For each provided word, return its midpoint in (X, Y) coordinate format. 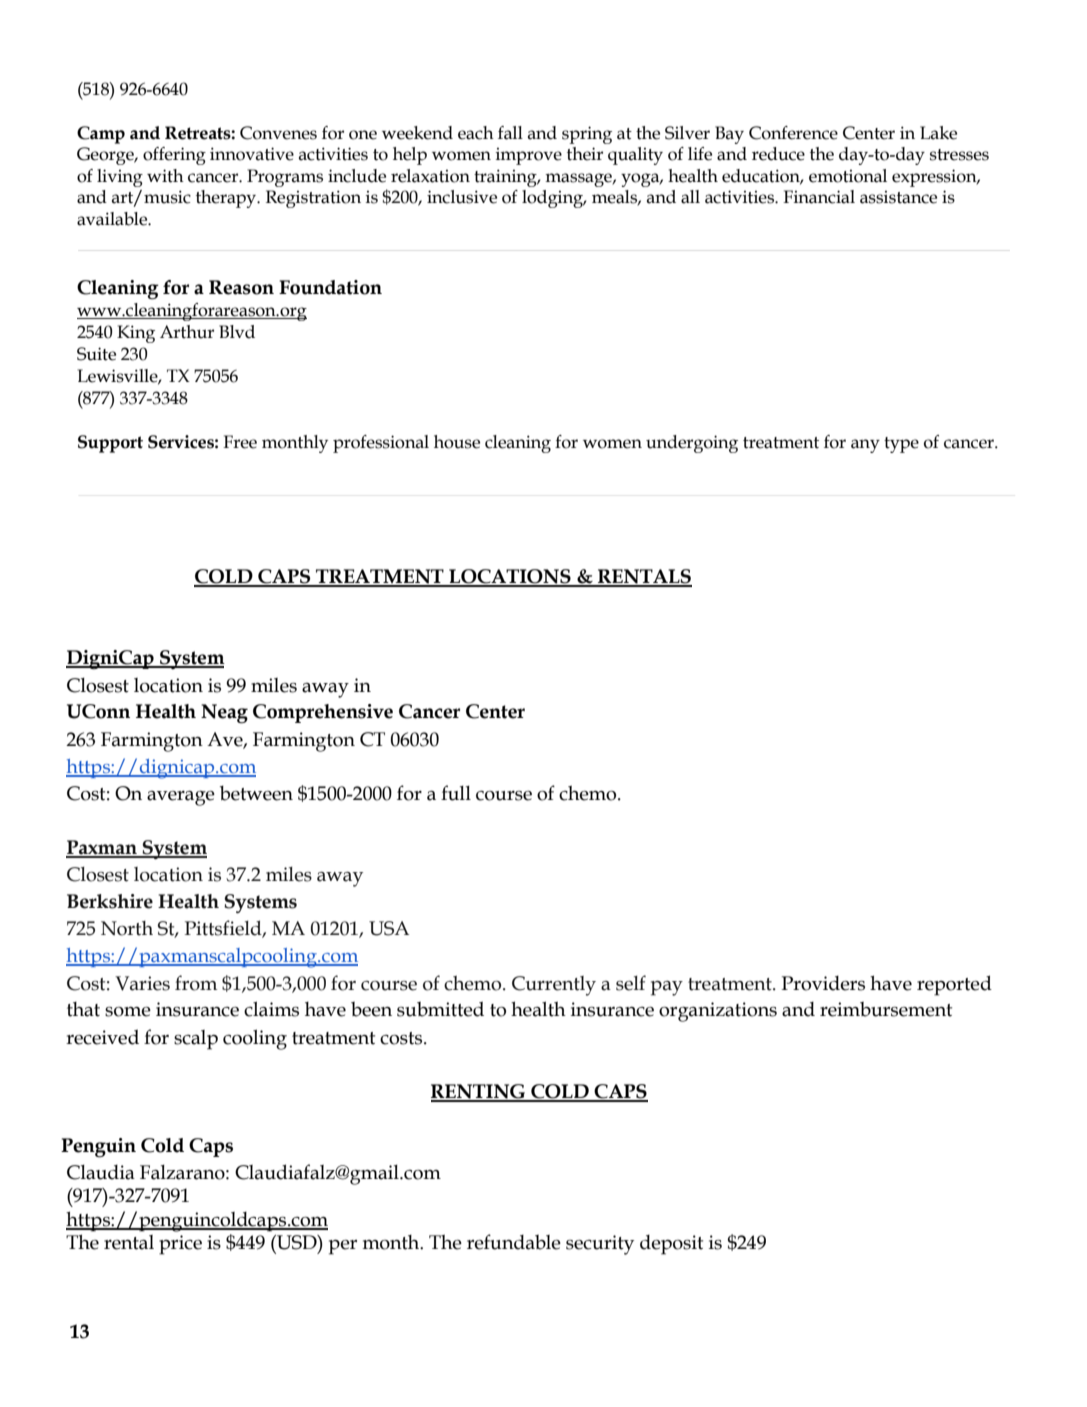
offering (174, 156)
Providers (823, 983)
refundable (514, 1242)
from (196, 983)
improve (529, 156)
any (865, 446)
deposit (671, 1245)
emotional (848, 176)
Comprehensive (323, 713)
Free (240, 442)
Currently (554, 986)
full (456, 793)
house (457, 442)
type (901, 445)
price (180, 1245)
